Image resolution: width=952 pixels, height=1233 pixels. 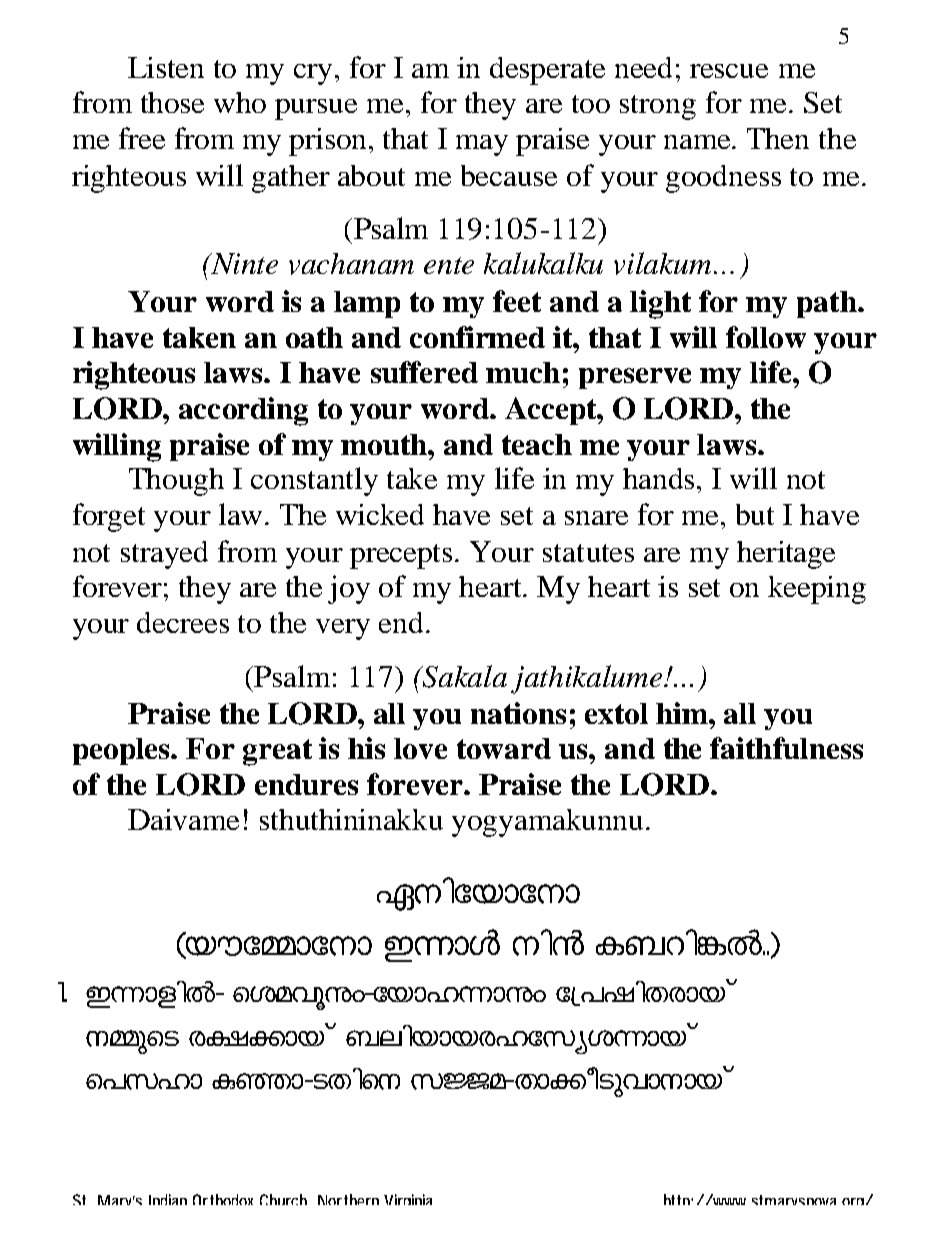 What do you see at coordinates (168, 1199) in the page?
I see `Indian` at bounding box center [168, 1199].
